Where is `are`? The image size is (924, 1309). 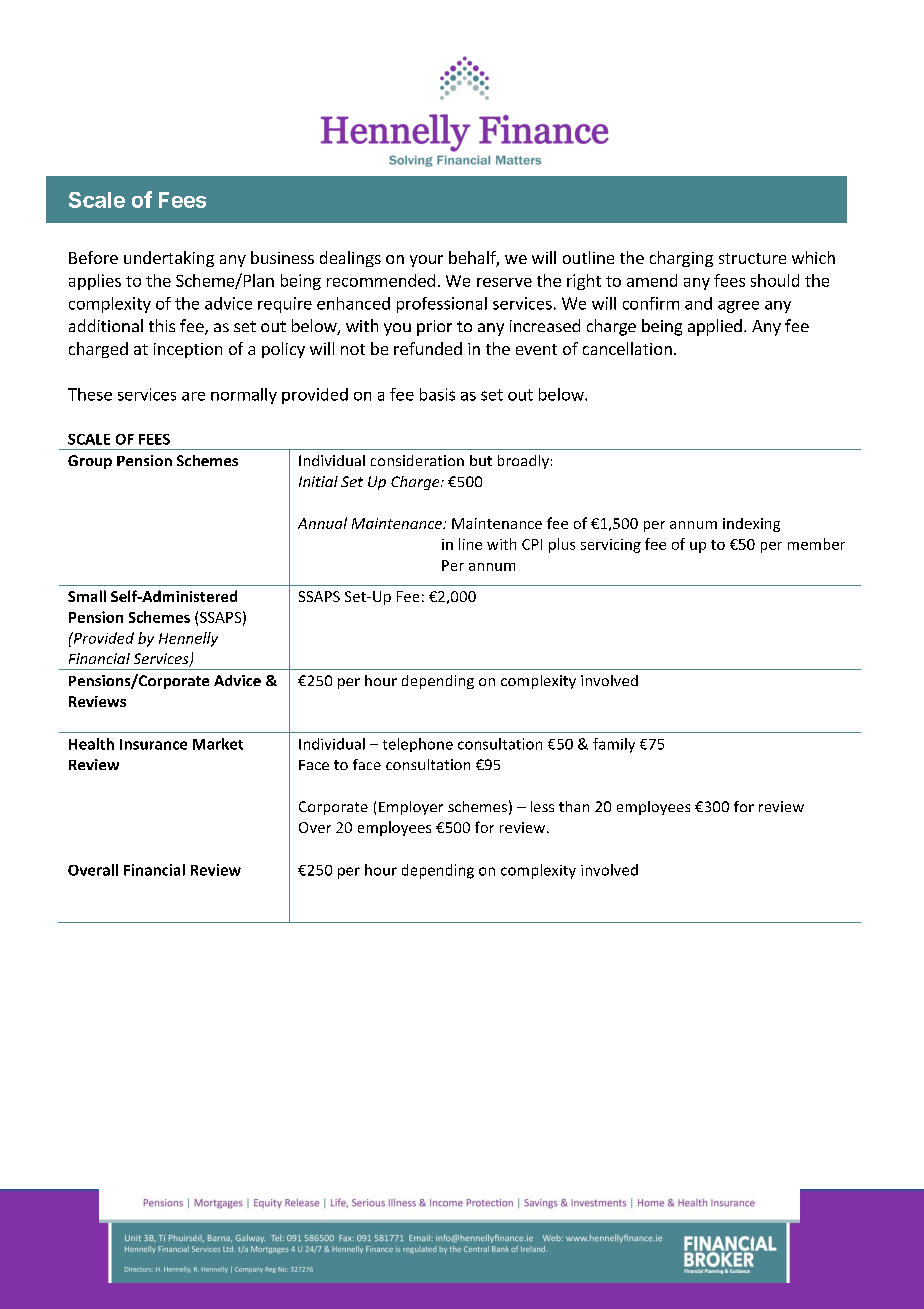 are is located at coordinates (193, 396).
